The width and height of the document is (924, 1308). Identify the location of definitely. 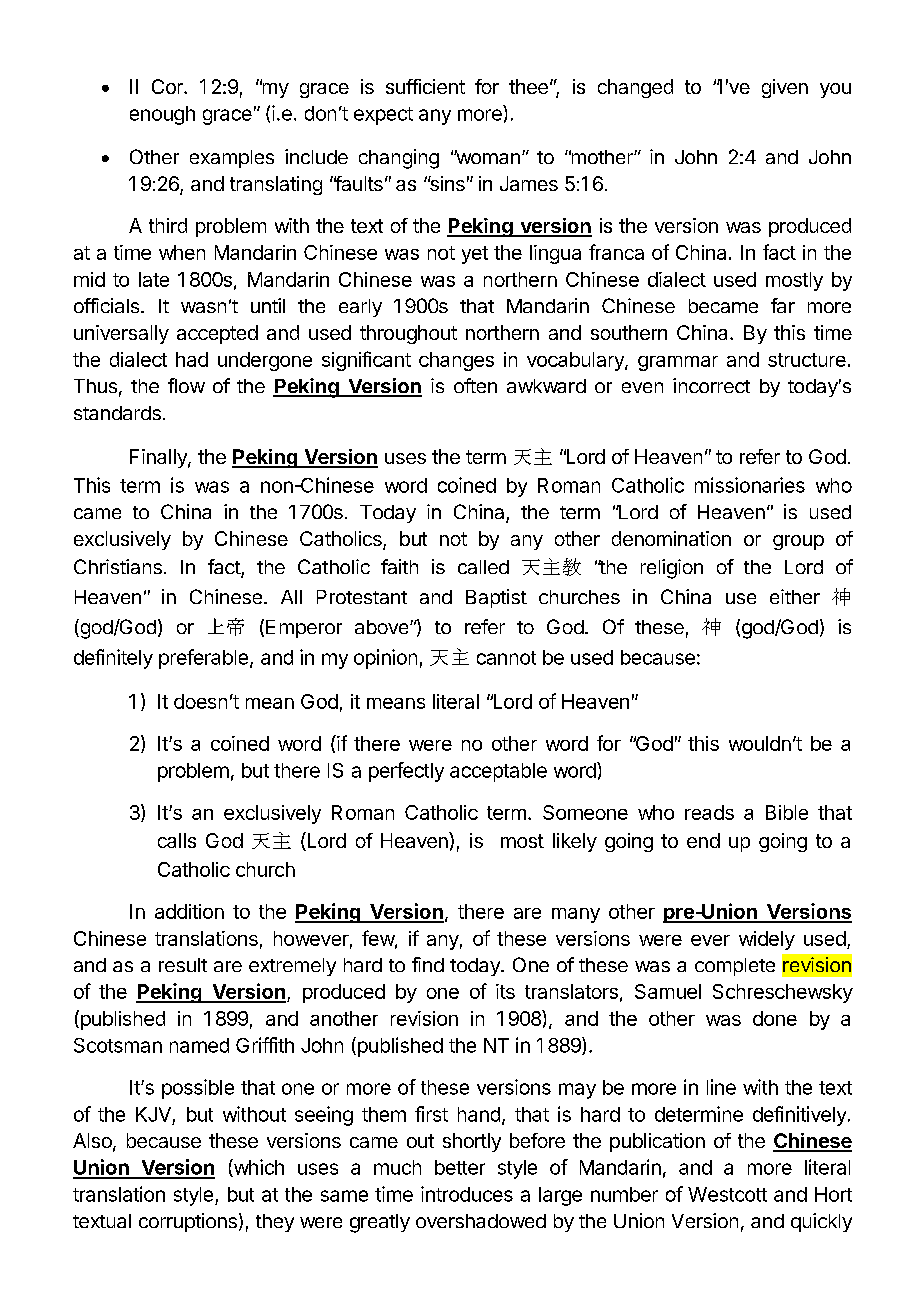
(113, 659).
